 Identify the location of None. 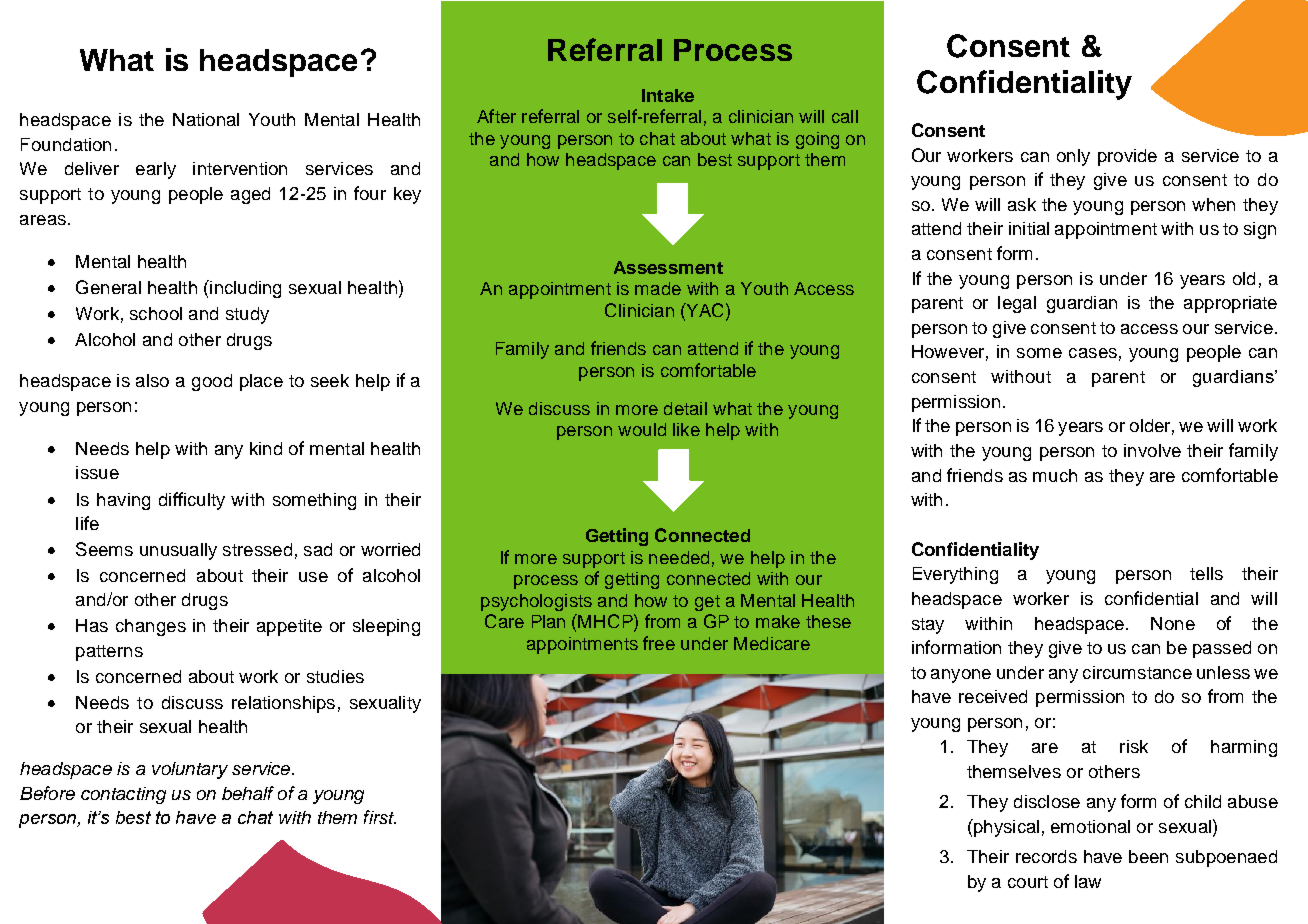
(1173, 623).
